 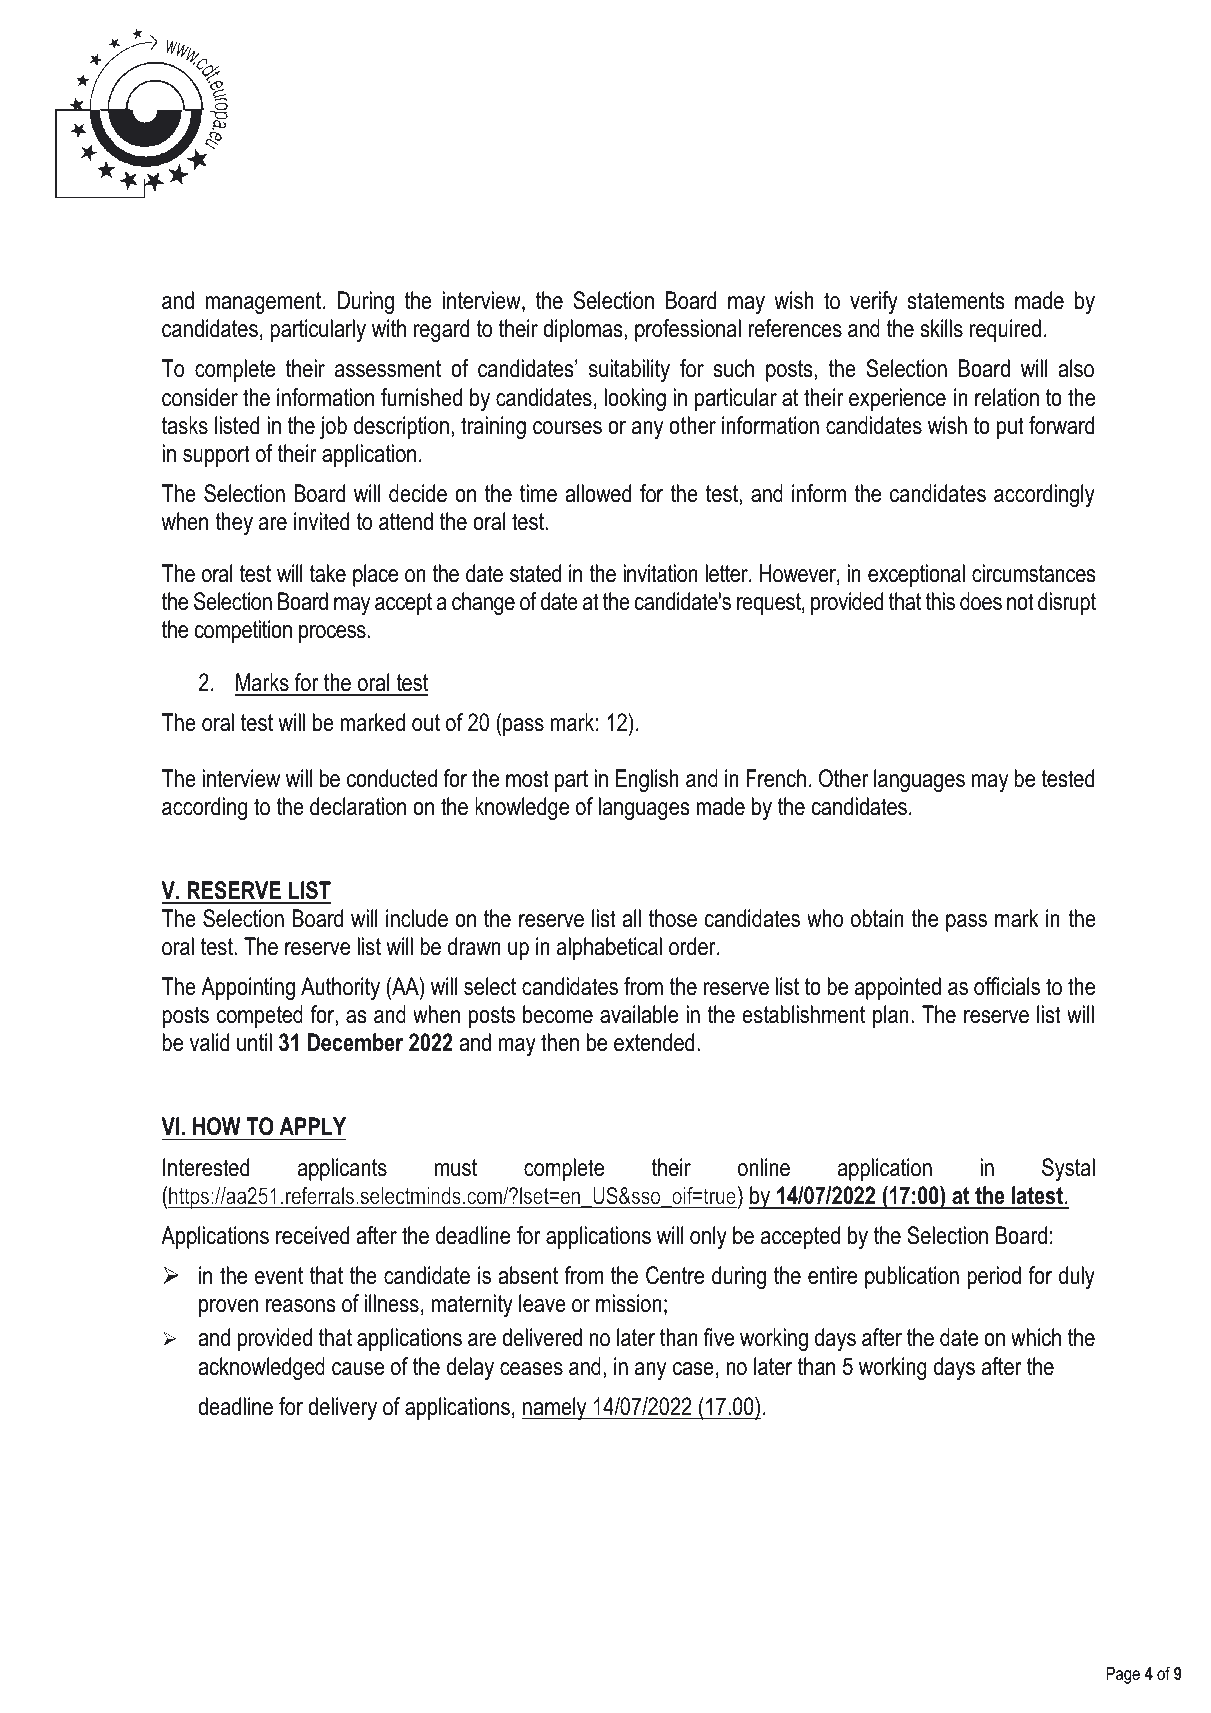 I want to click on declaration, so click(x=358, y=806).
